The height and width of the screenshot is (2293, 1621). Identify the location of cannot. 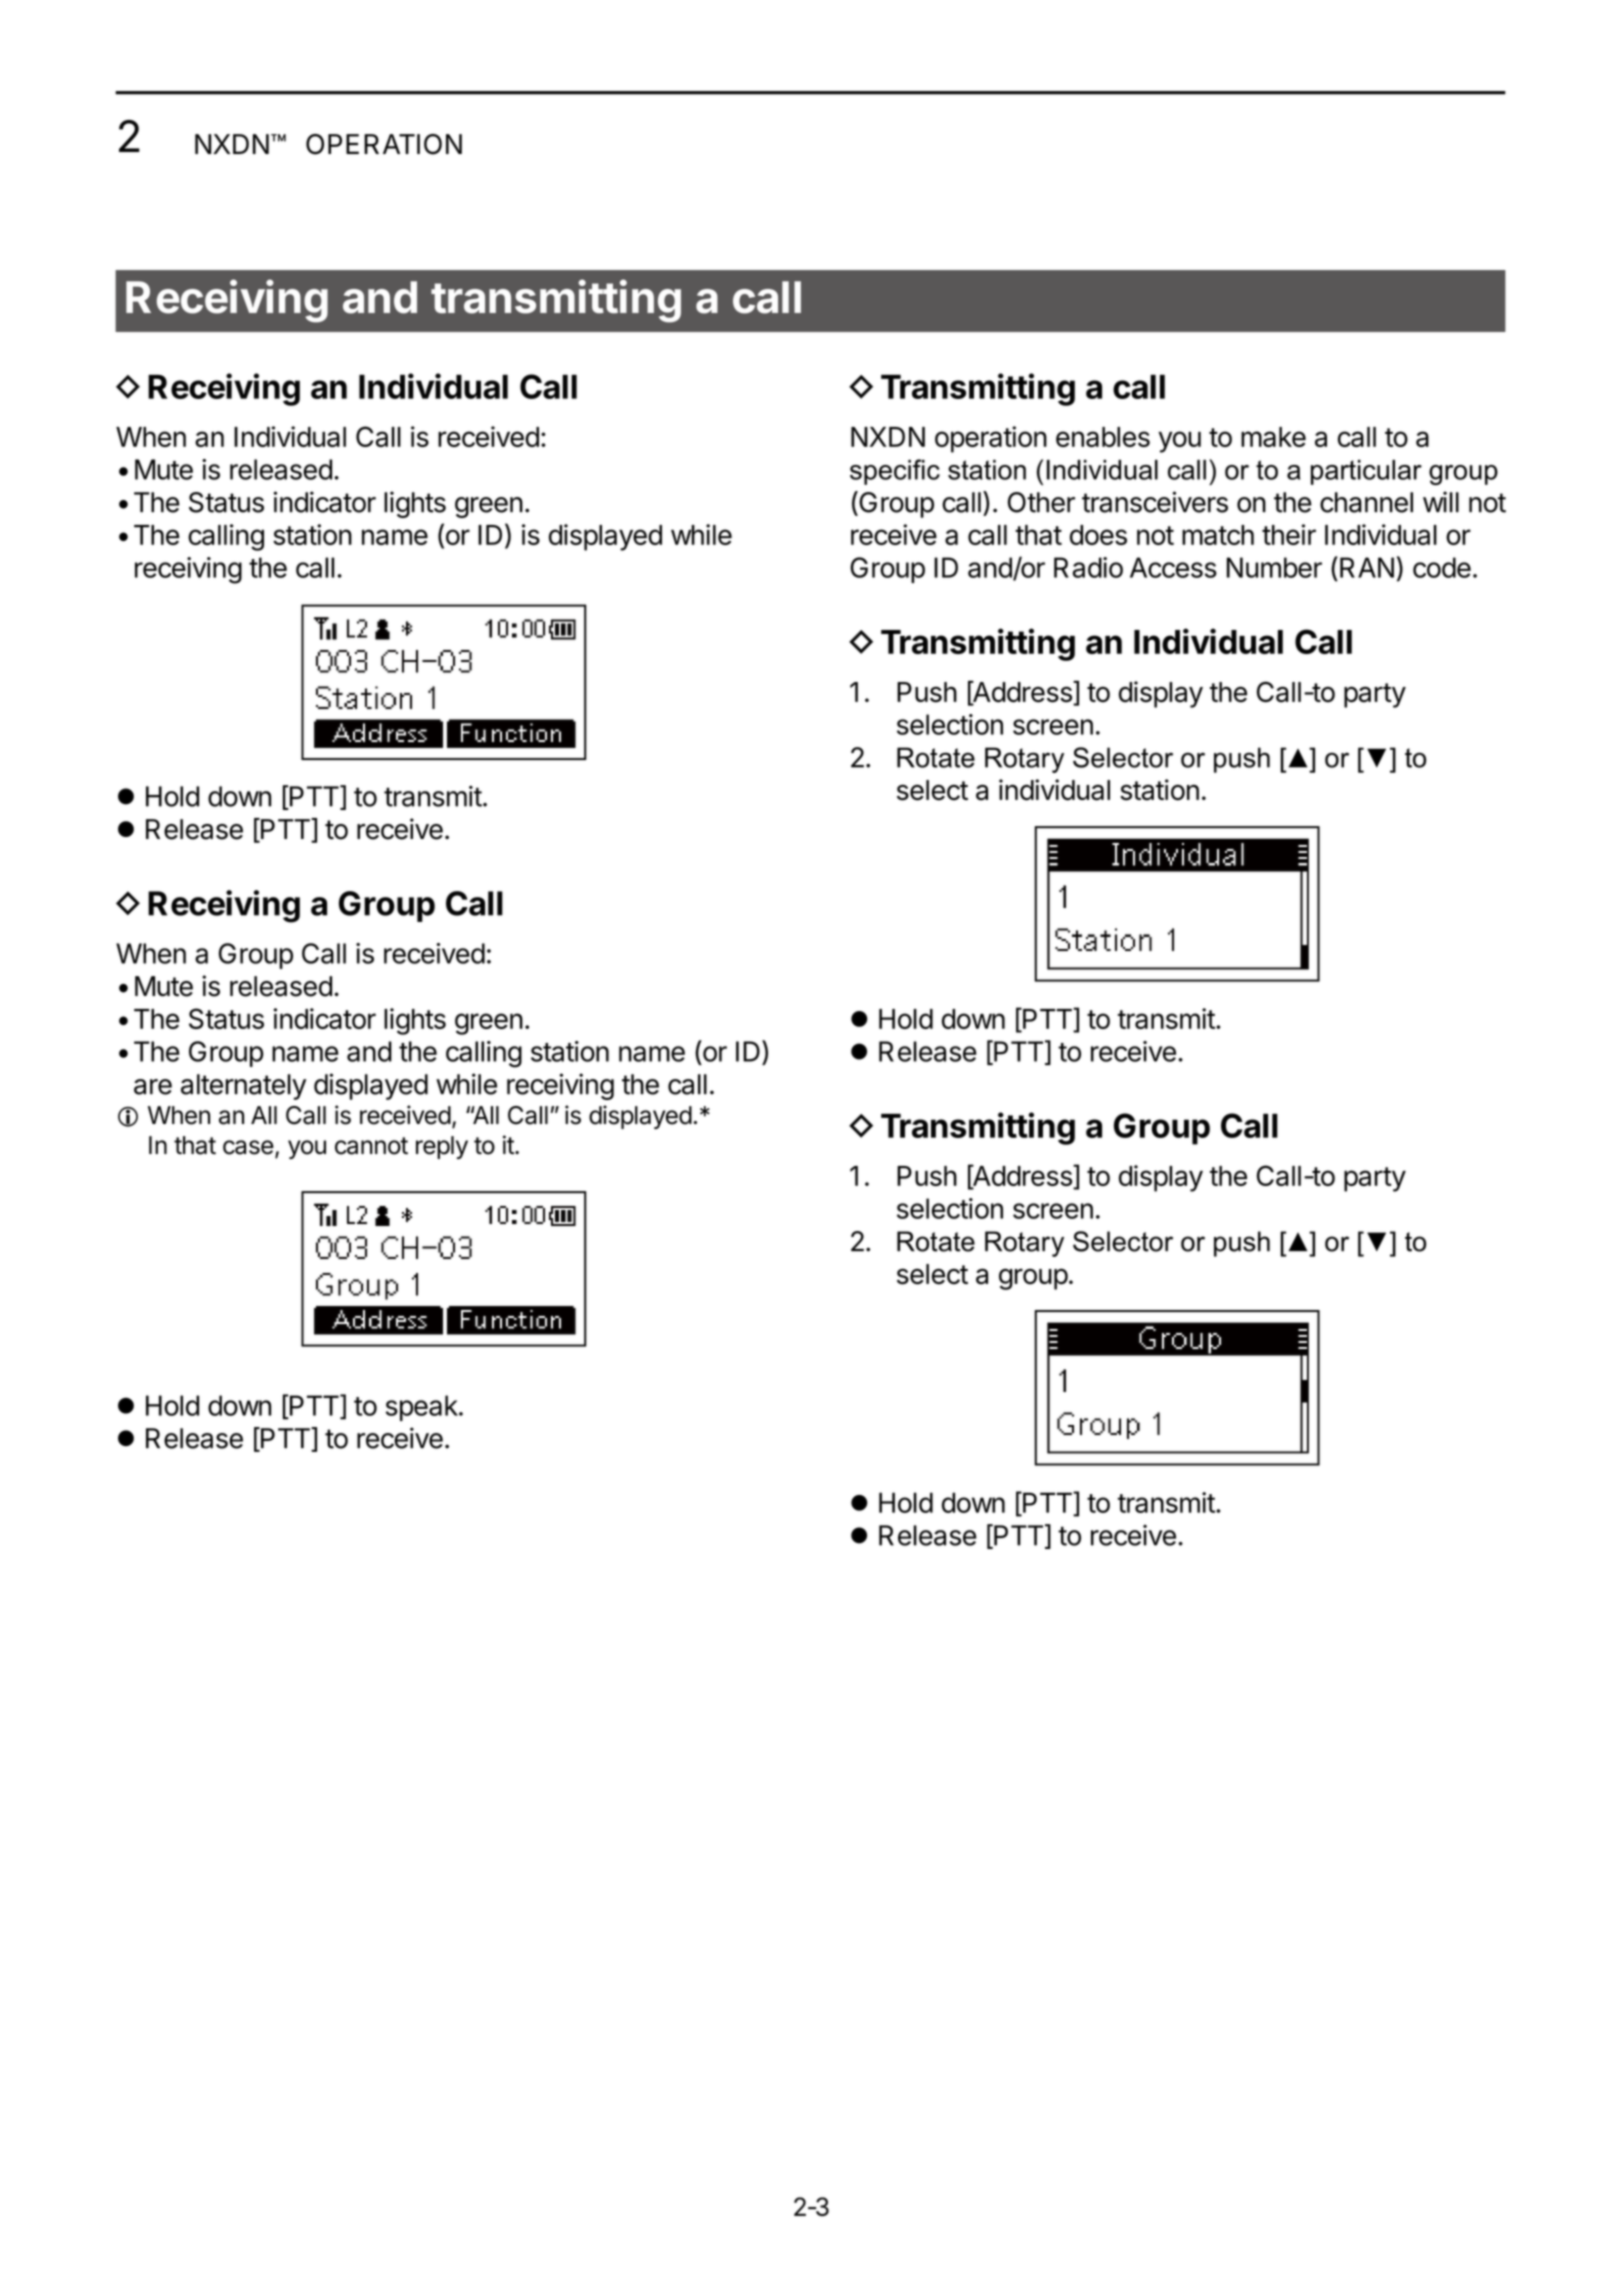
(371, 1146).
